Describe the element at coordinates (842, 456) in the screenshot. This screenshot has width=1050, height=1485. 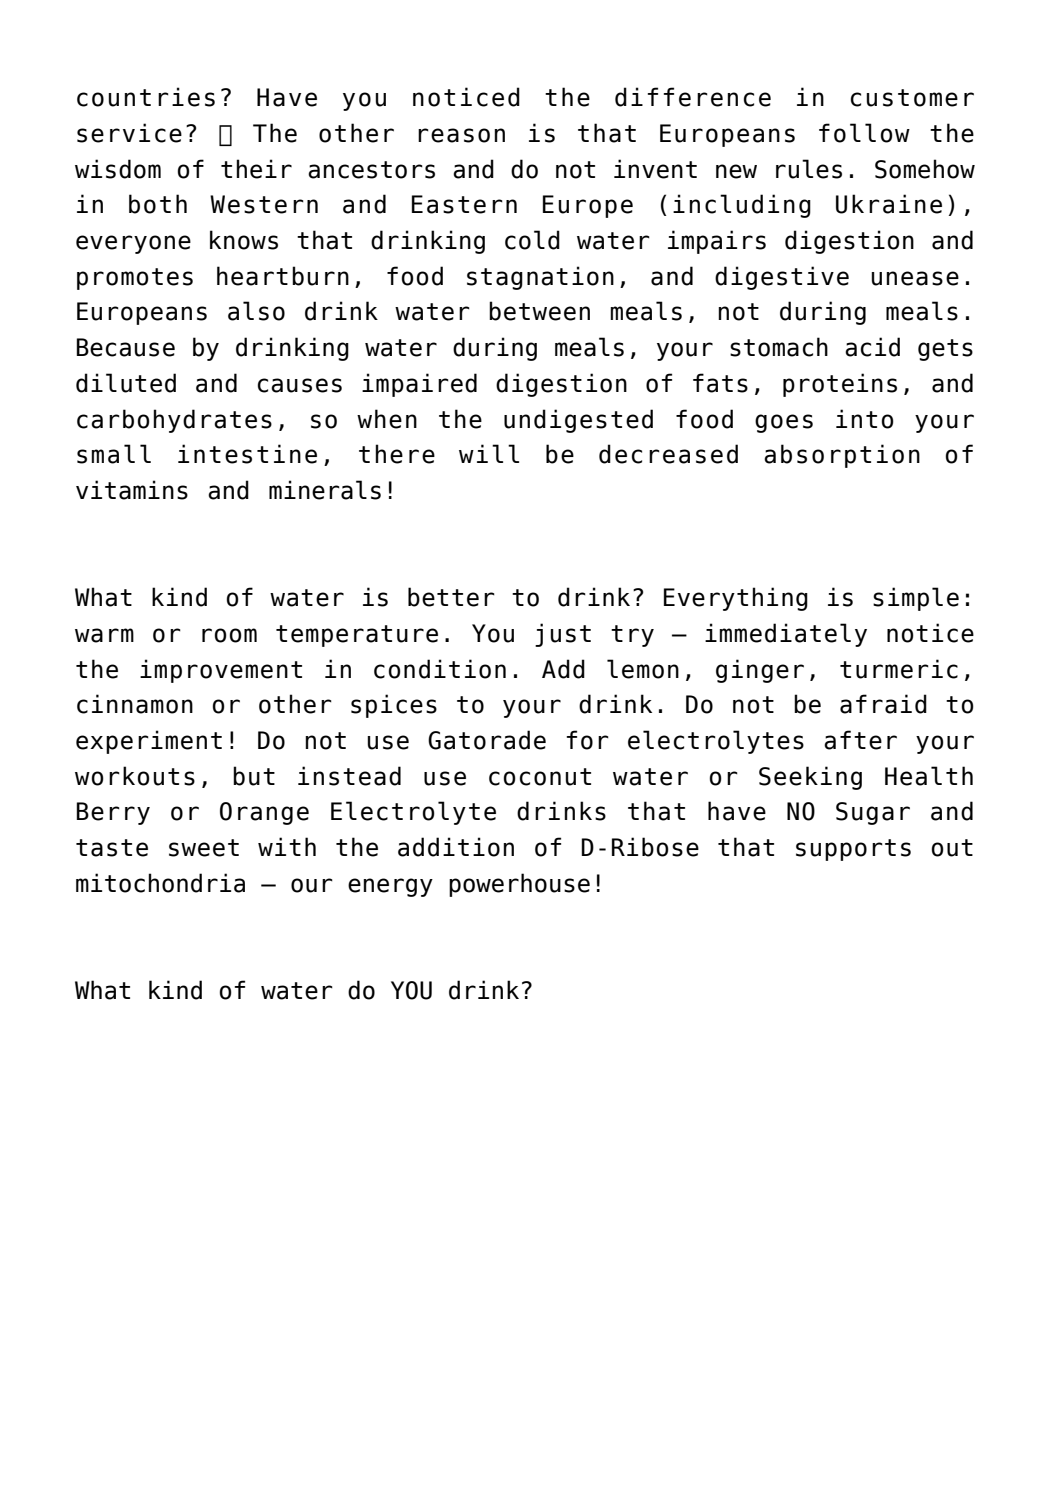
I see `absorption` at that location.
